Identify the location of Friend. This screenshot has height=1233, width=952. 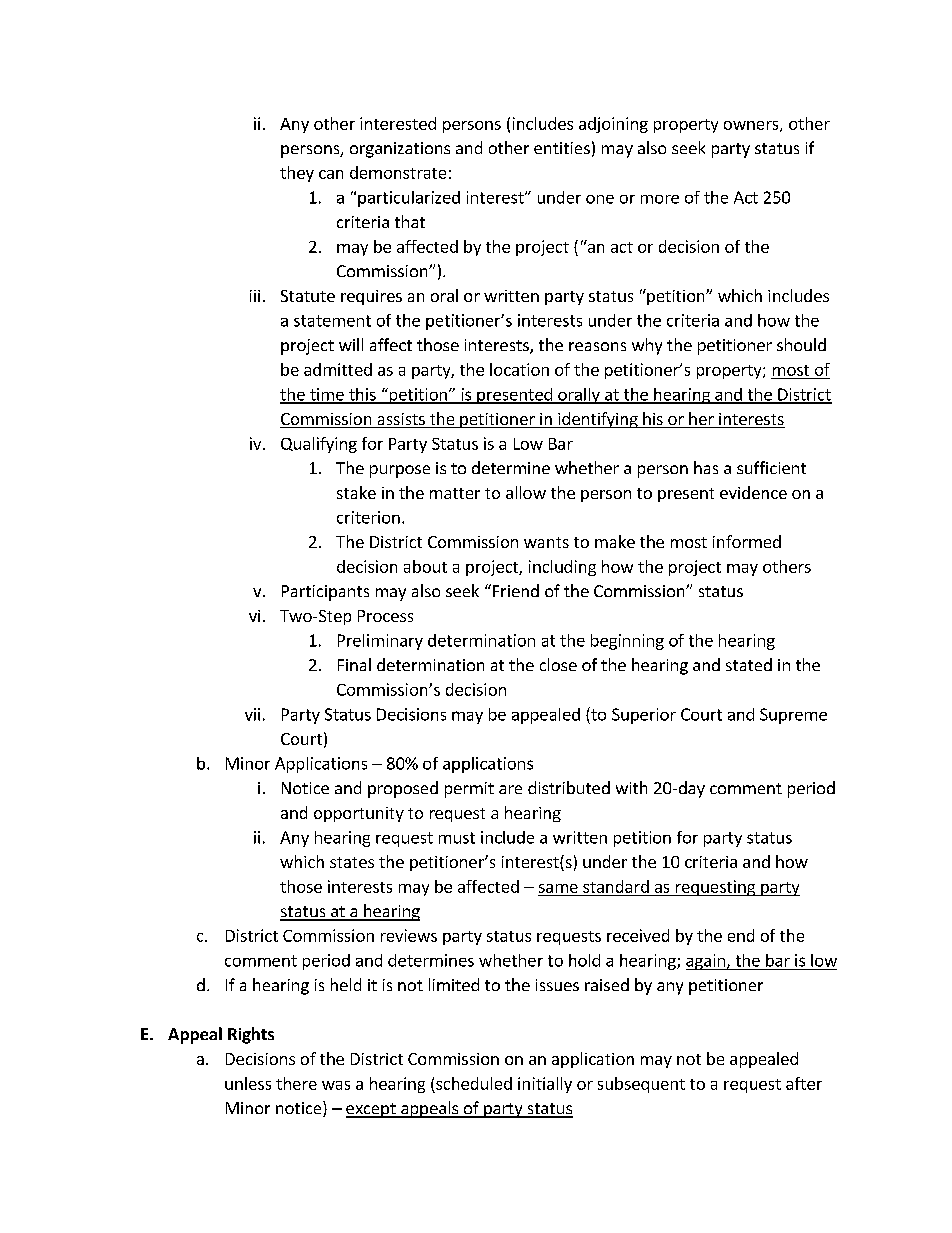
(516, 590).
